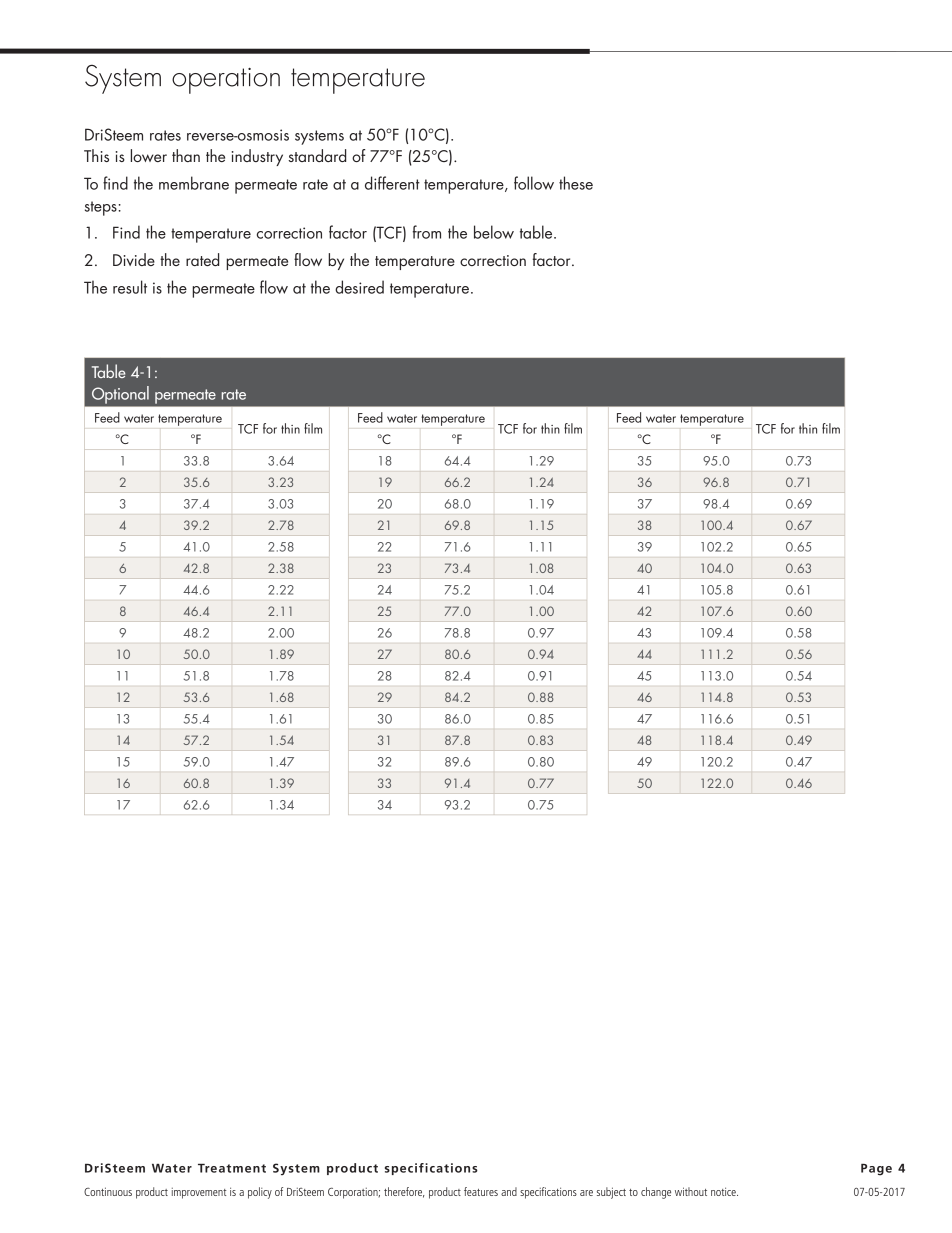 The width and height of the image is (952, 1233). I want to click on these, so click(576, 183).
